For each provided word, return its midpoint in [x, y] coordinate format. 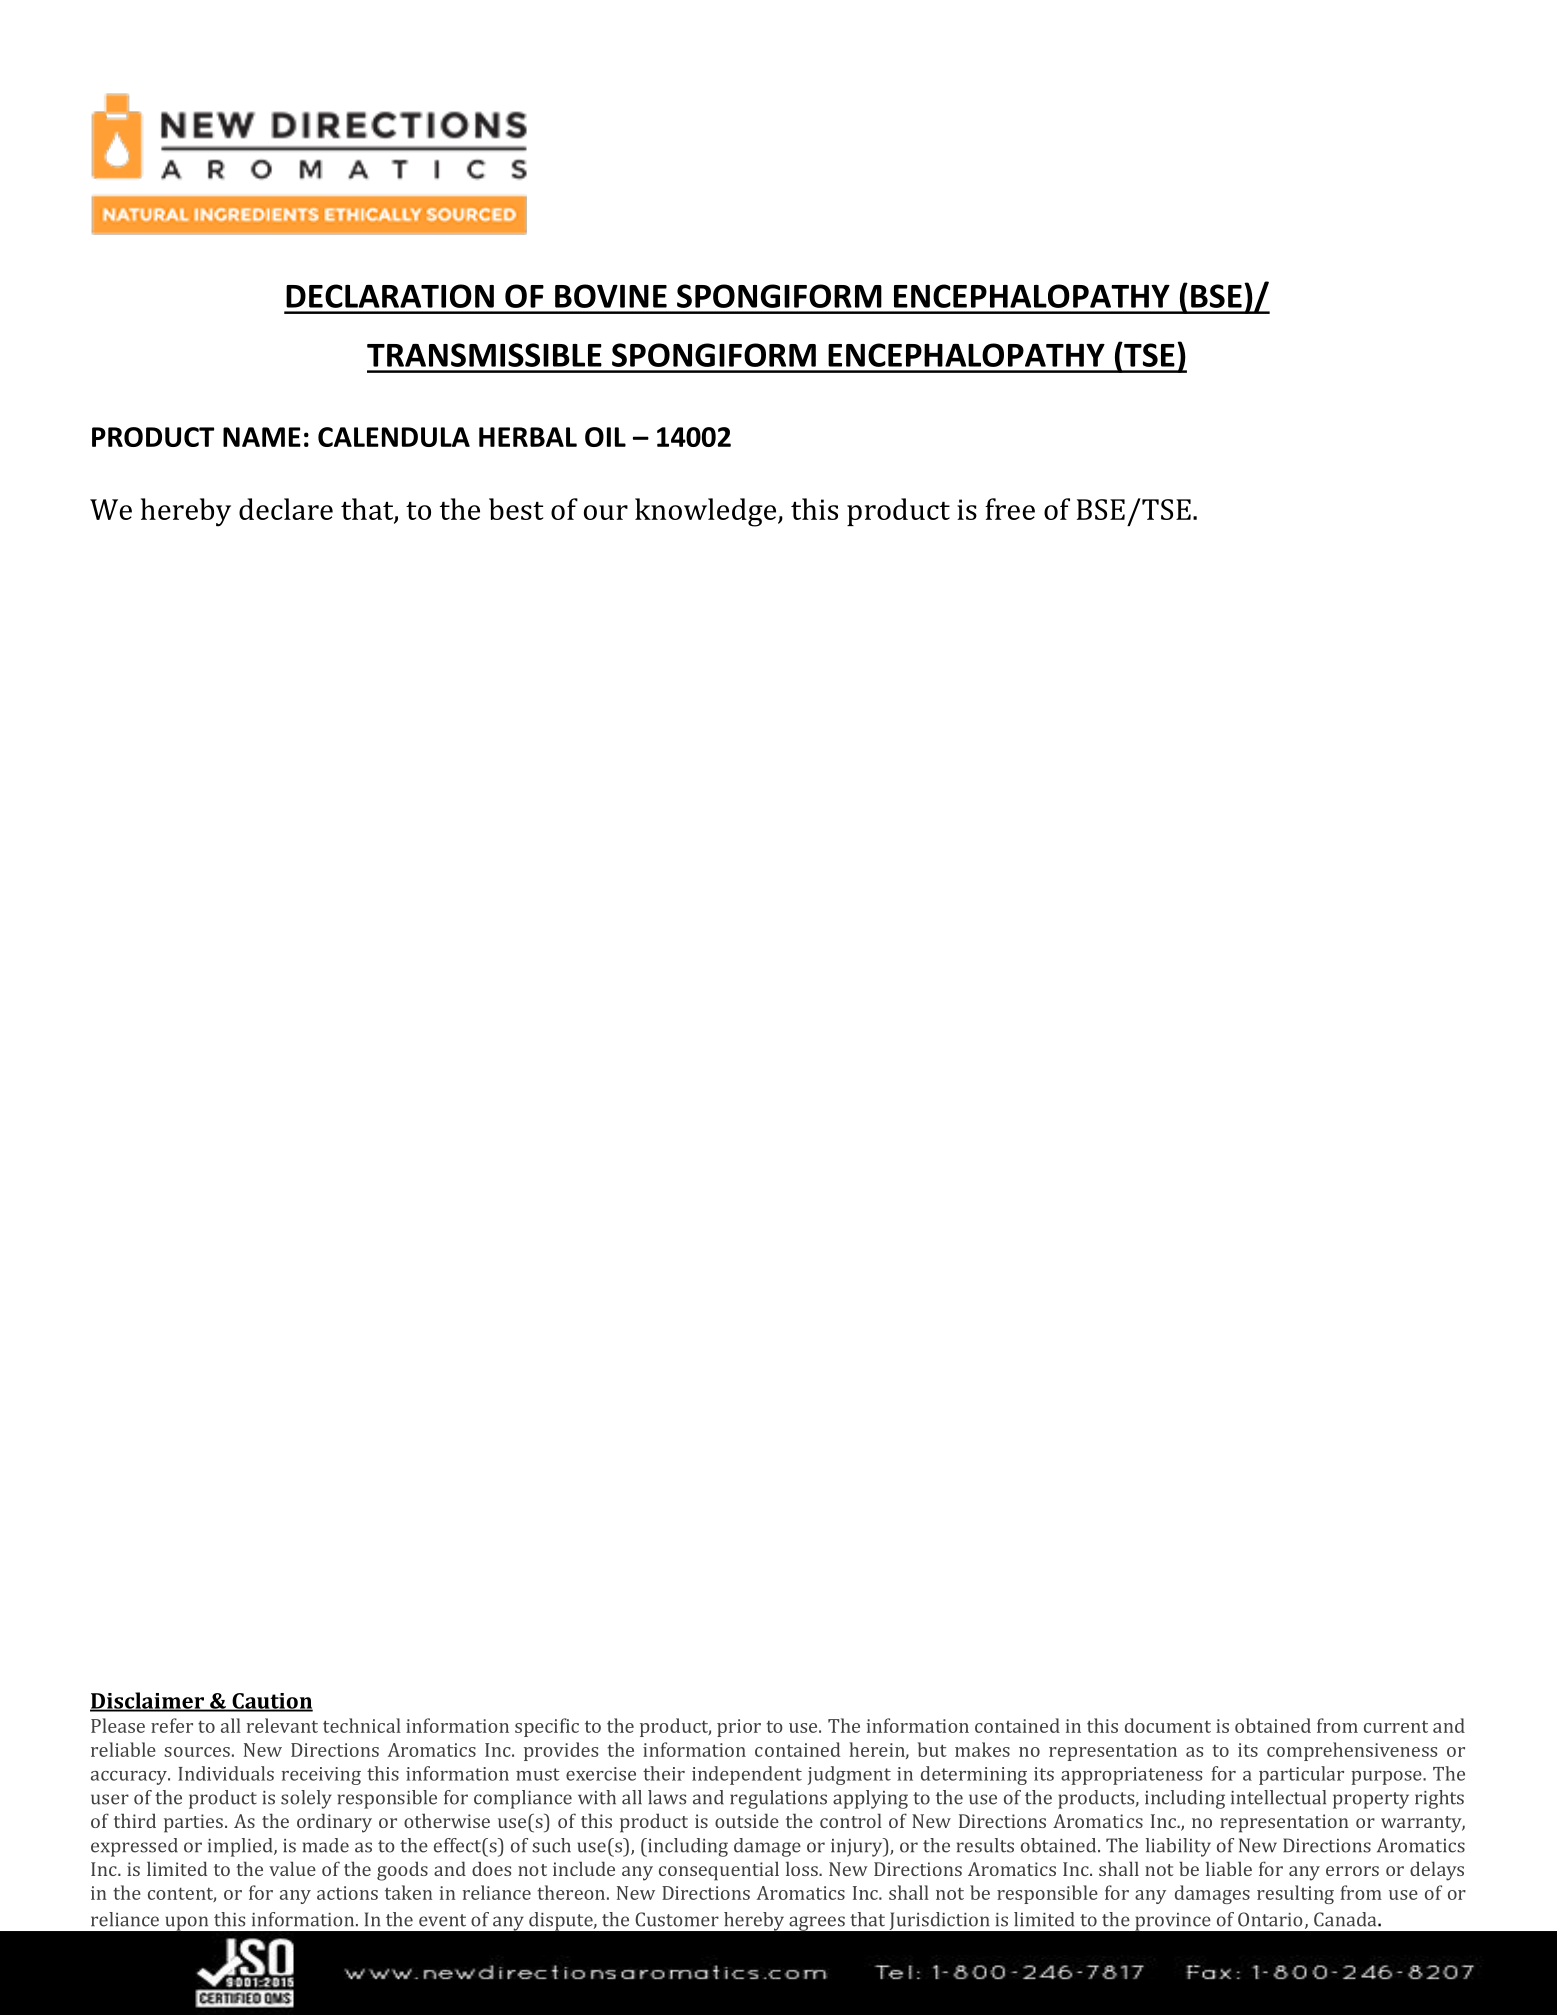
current [1396, 1727]
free [1010, 509]
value [292, 1868]
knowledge [707, 512]
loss [803, 1868]
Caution [271, 1702]
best [516, 509]
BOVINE [611, 296]
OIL [605, 437]
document [1168, 1725]
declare [286, 509]
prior [739, 1728]
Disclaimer [148, 1701]
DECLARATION [390, 296]
